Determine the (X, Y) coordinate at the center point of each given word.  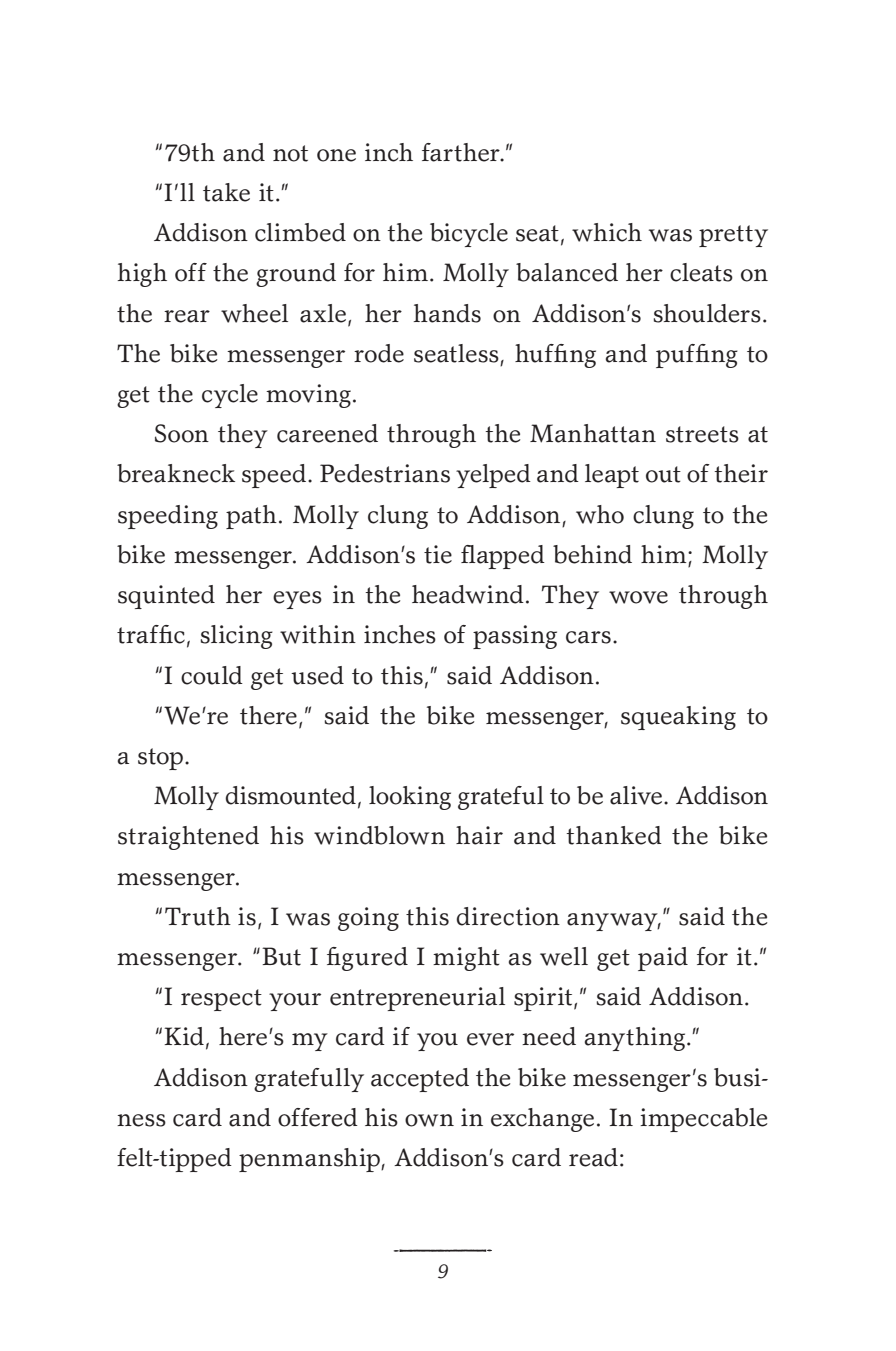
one (336, 155)
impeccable (703, 1120)
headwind (468, 594)
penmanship (310, 1160)
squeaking (678, 718)
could (212, 675)
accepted (420, 1080)
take (226, 192)
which (607, 232)
